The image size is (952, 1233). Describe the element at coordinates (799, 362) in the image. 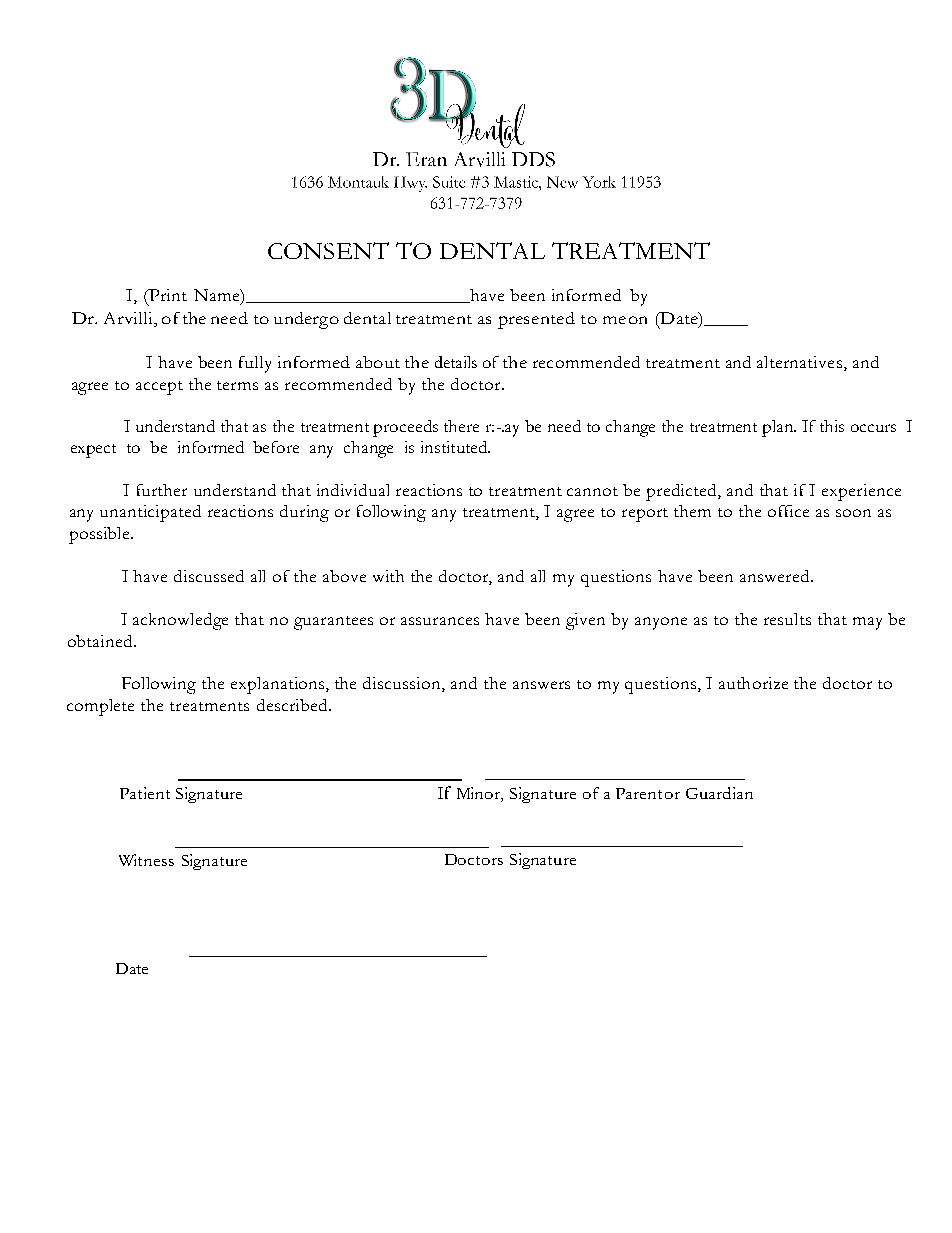

I see `alternatives` at that location.
